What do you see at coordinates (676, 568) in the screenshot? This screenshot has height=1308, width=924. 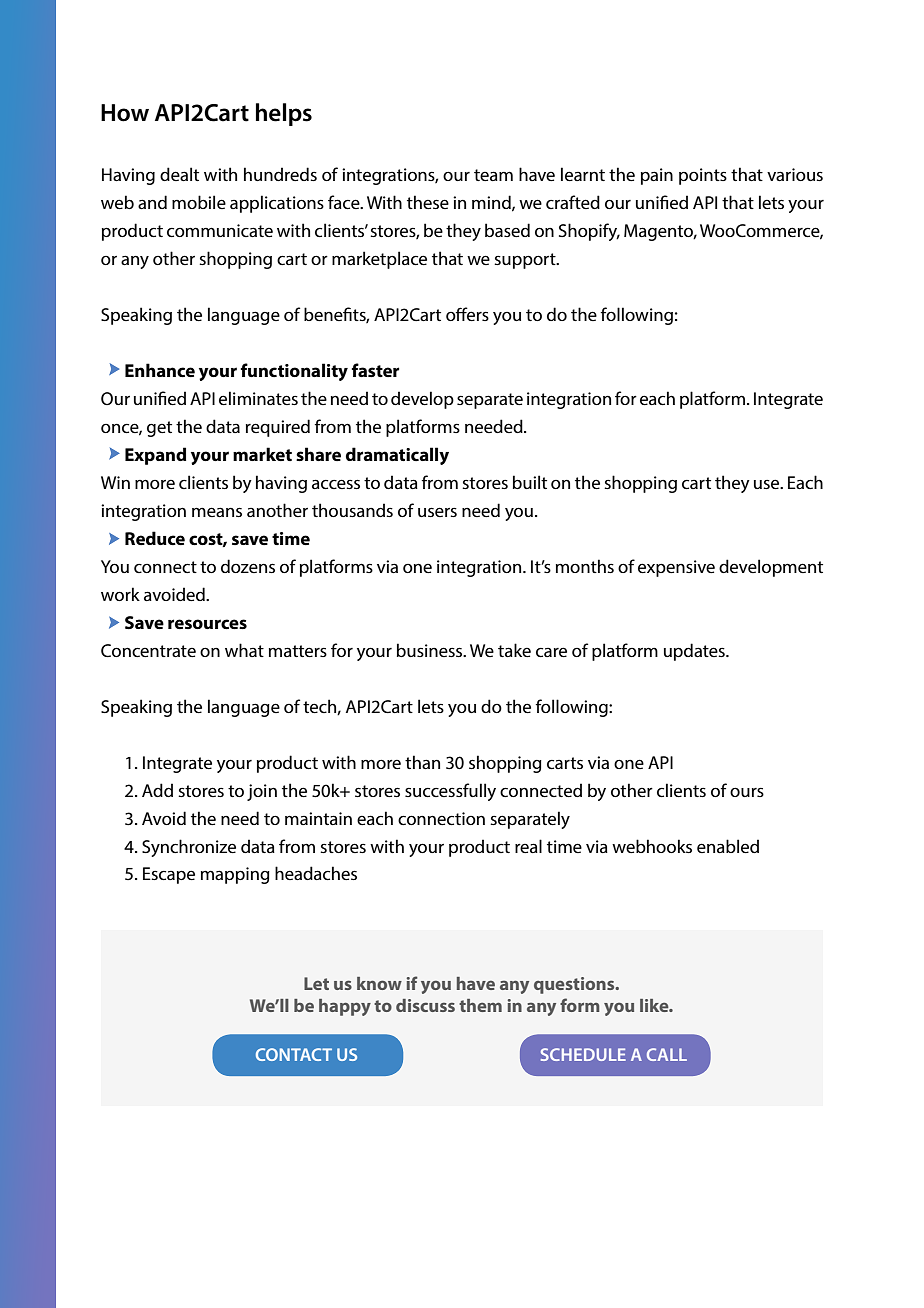 I see `expensive` at bounding box center [676, 568].
